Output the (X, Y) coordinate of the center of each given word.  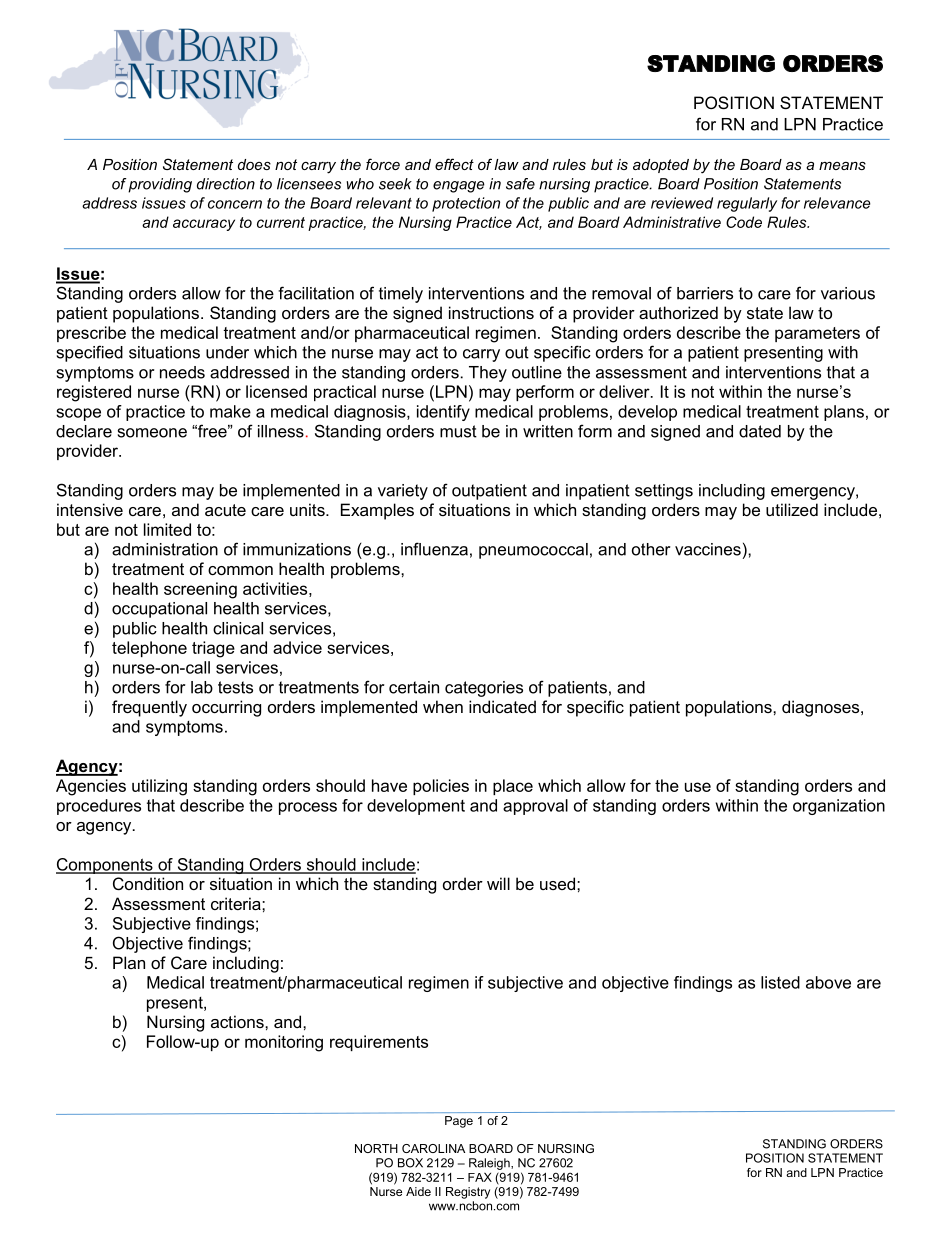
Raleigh (490, 1164)
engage (459, 187)
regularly (747, 204)
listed (780, 982)
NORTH (376, 1148)
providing (160, 185)
